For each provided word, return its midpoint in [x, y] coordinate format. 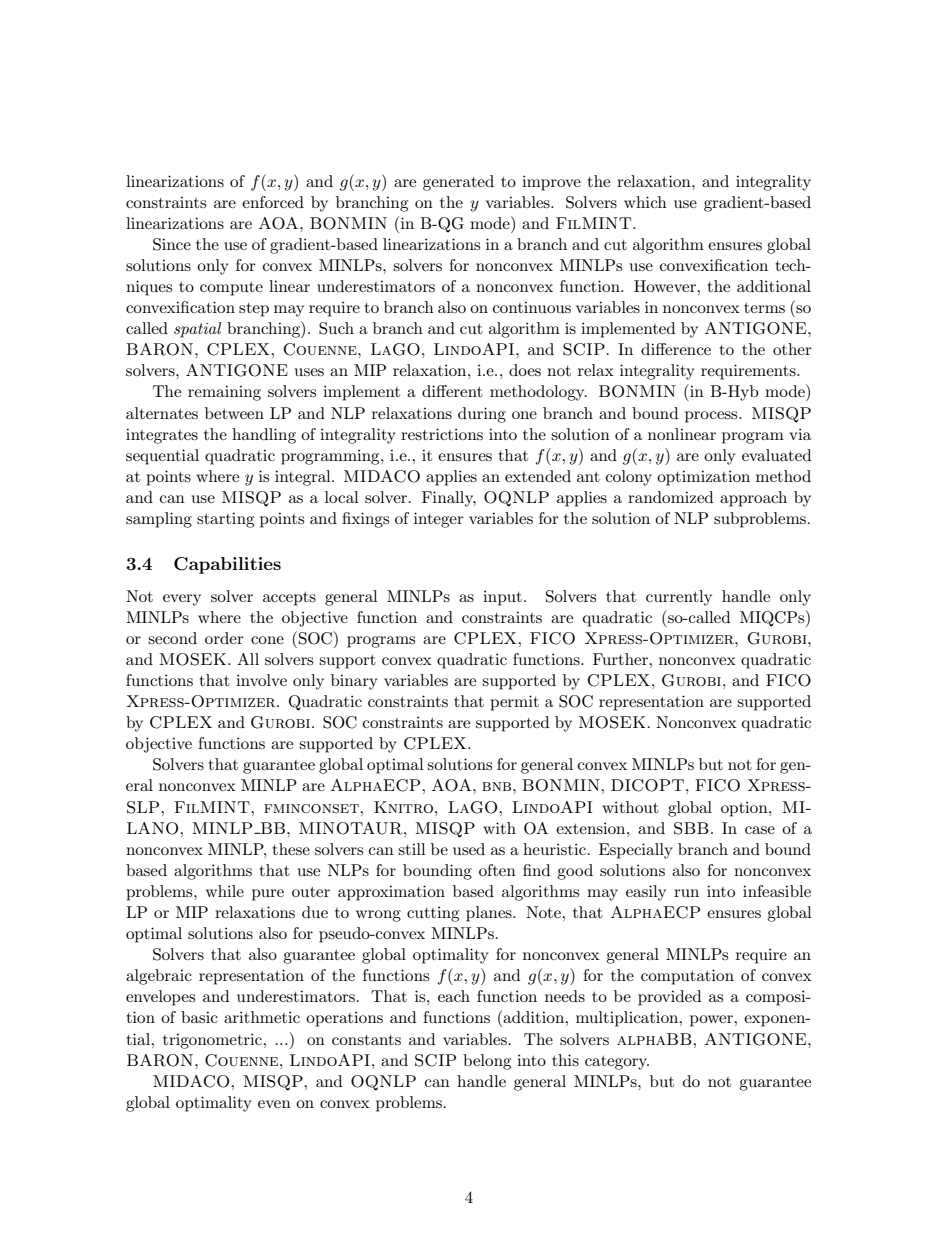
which [645, 202]
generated [458, 183]
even [274, 1104]
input [502, 598]
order [224, 638]
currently [679, 598]
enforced [273, 202]
